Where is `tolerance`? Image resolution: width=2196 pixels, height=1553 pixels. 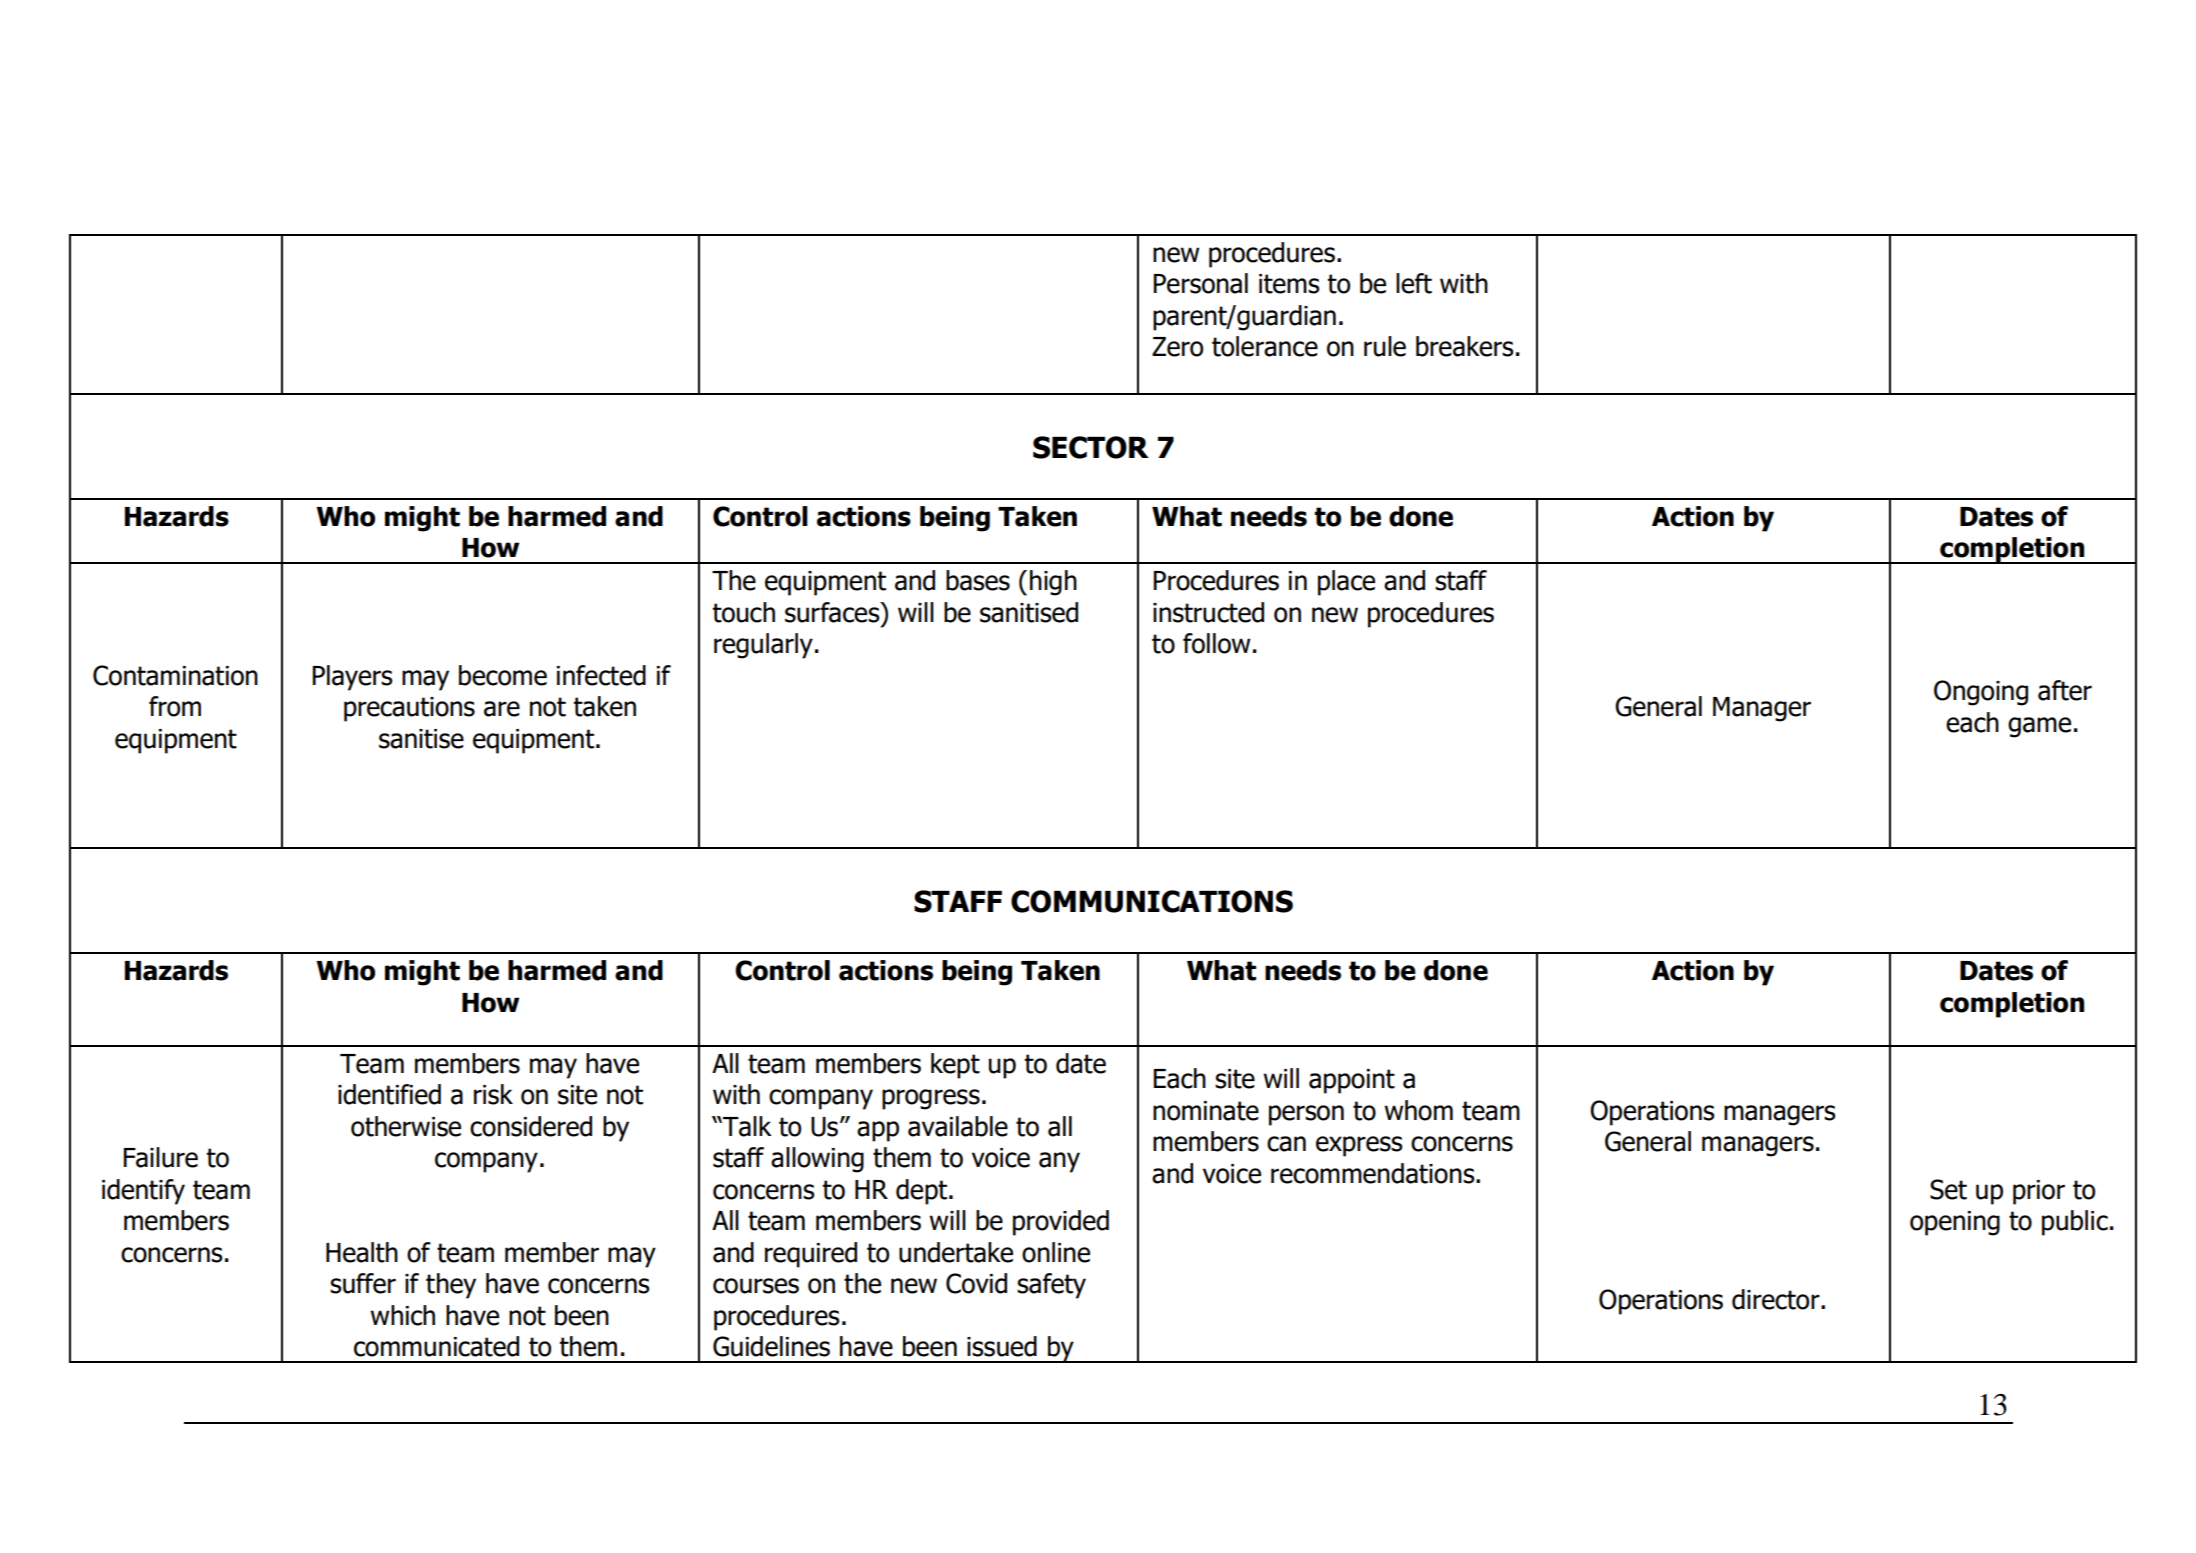
tolerance is located at coordinates (1265, 346).
